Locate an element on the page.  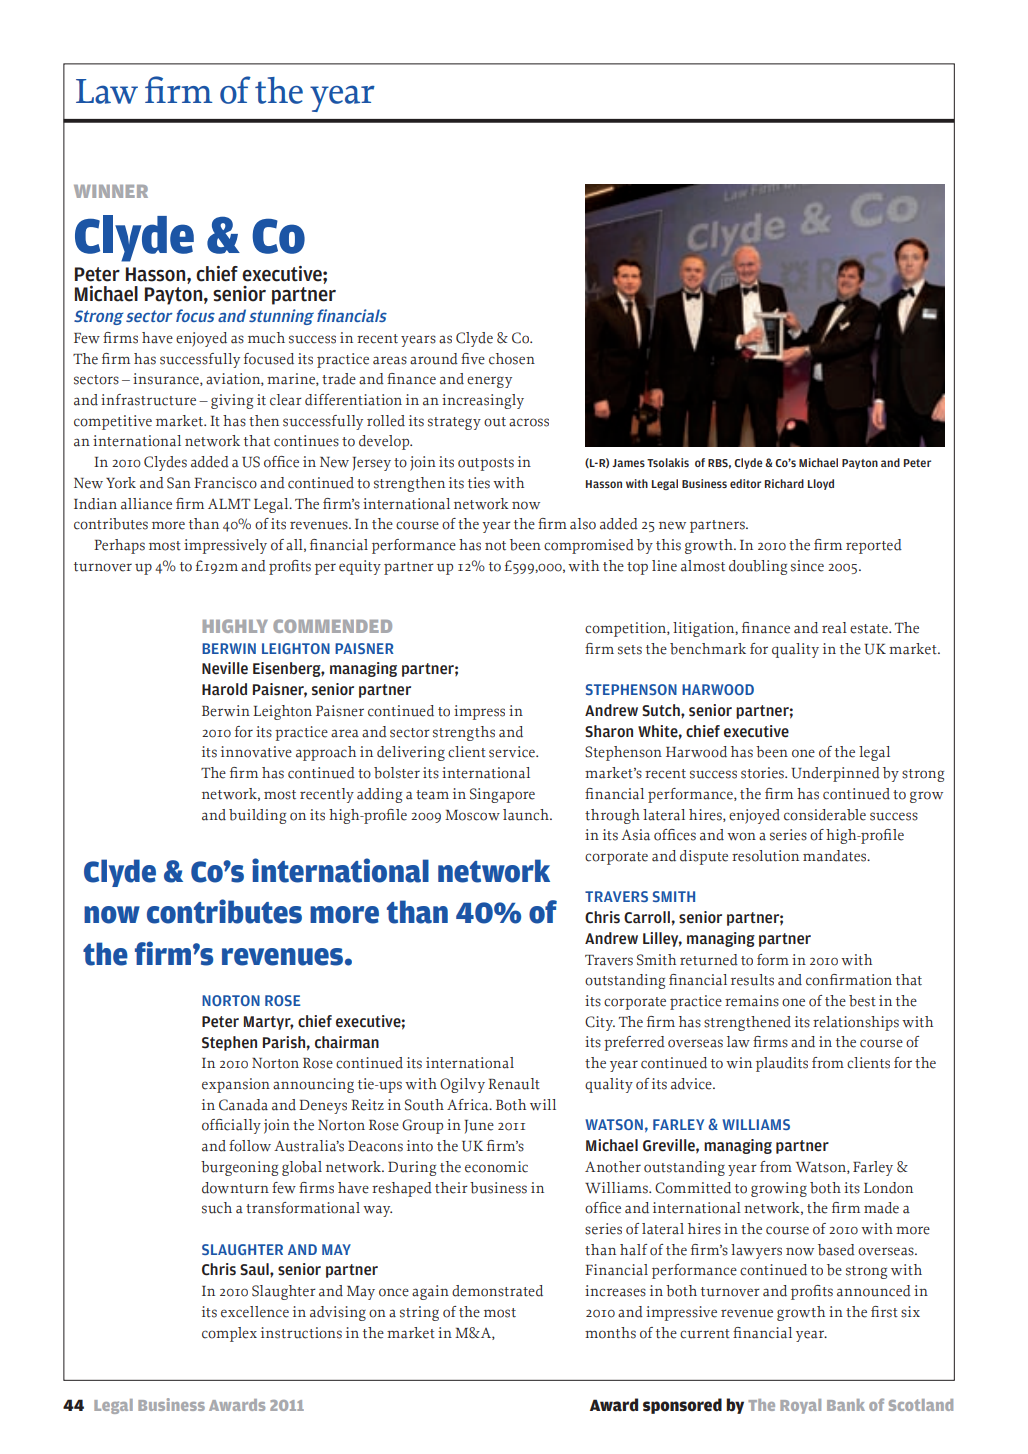
best is located at coordinates (862, 1001).
